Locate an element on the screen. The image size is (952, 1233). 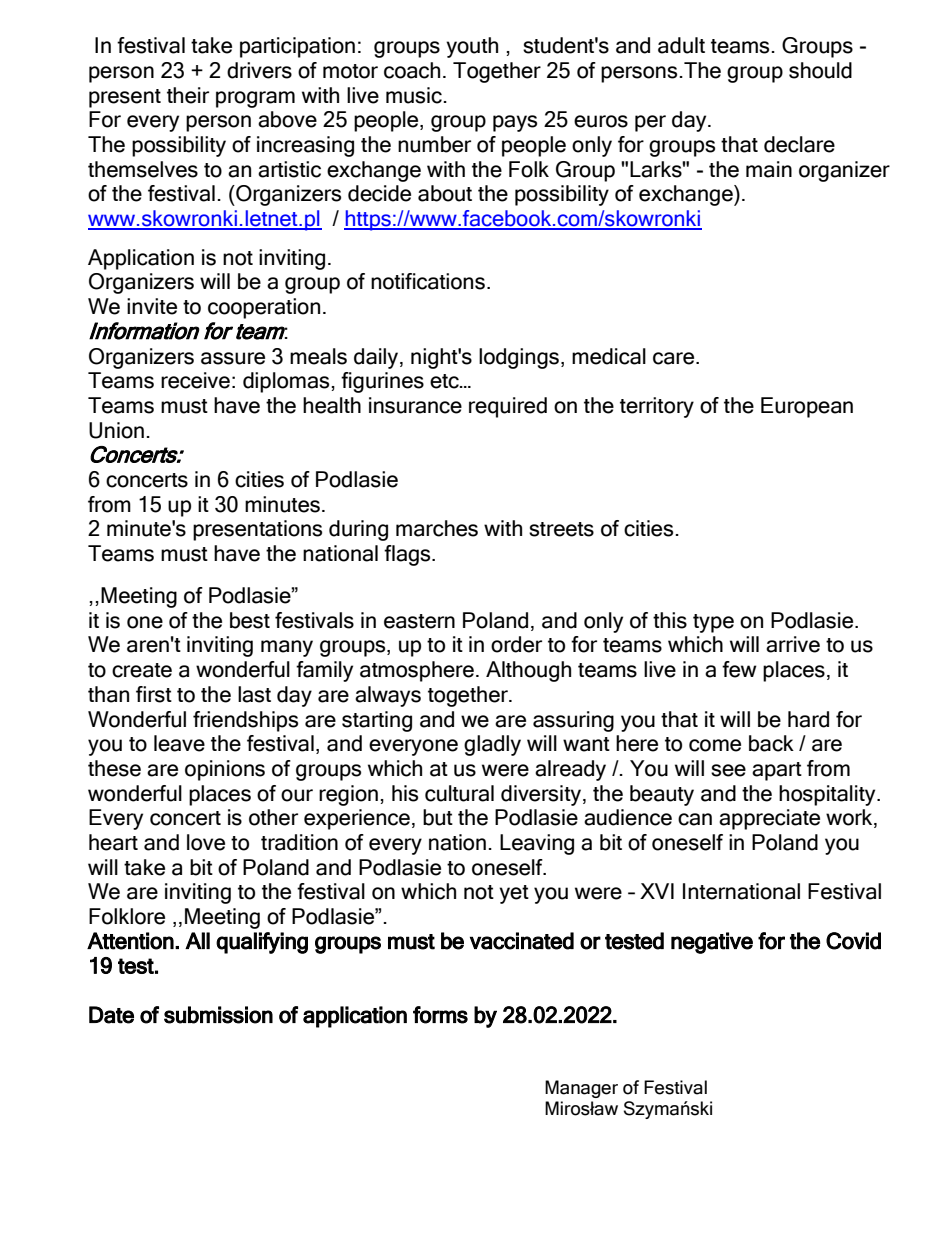
required is located at coordinates (508, 407).
